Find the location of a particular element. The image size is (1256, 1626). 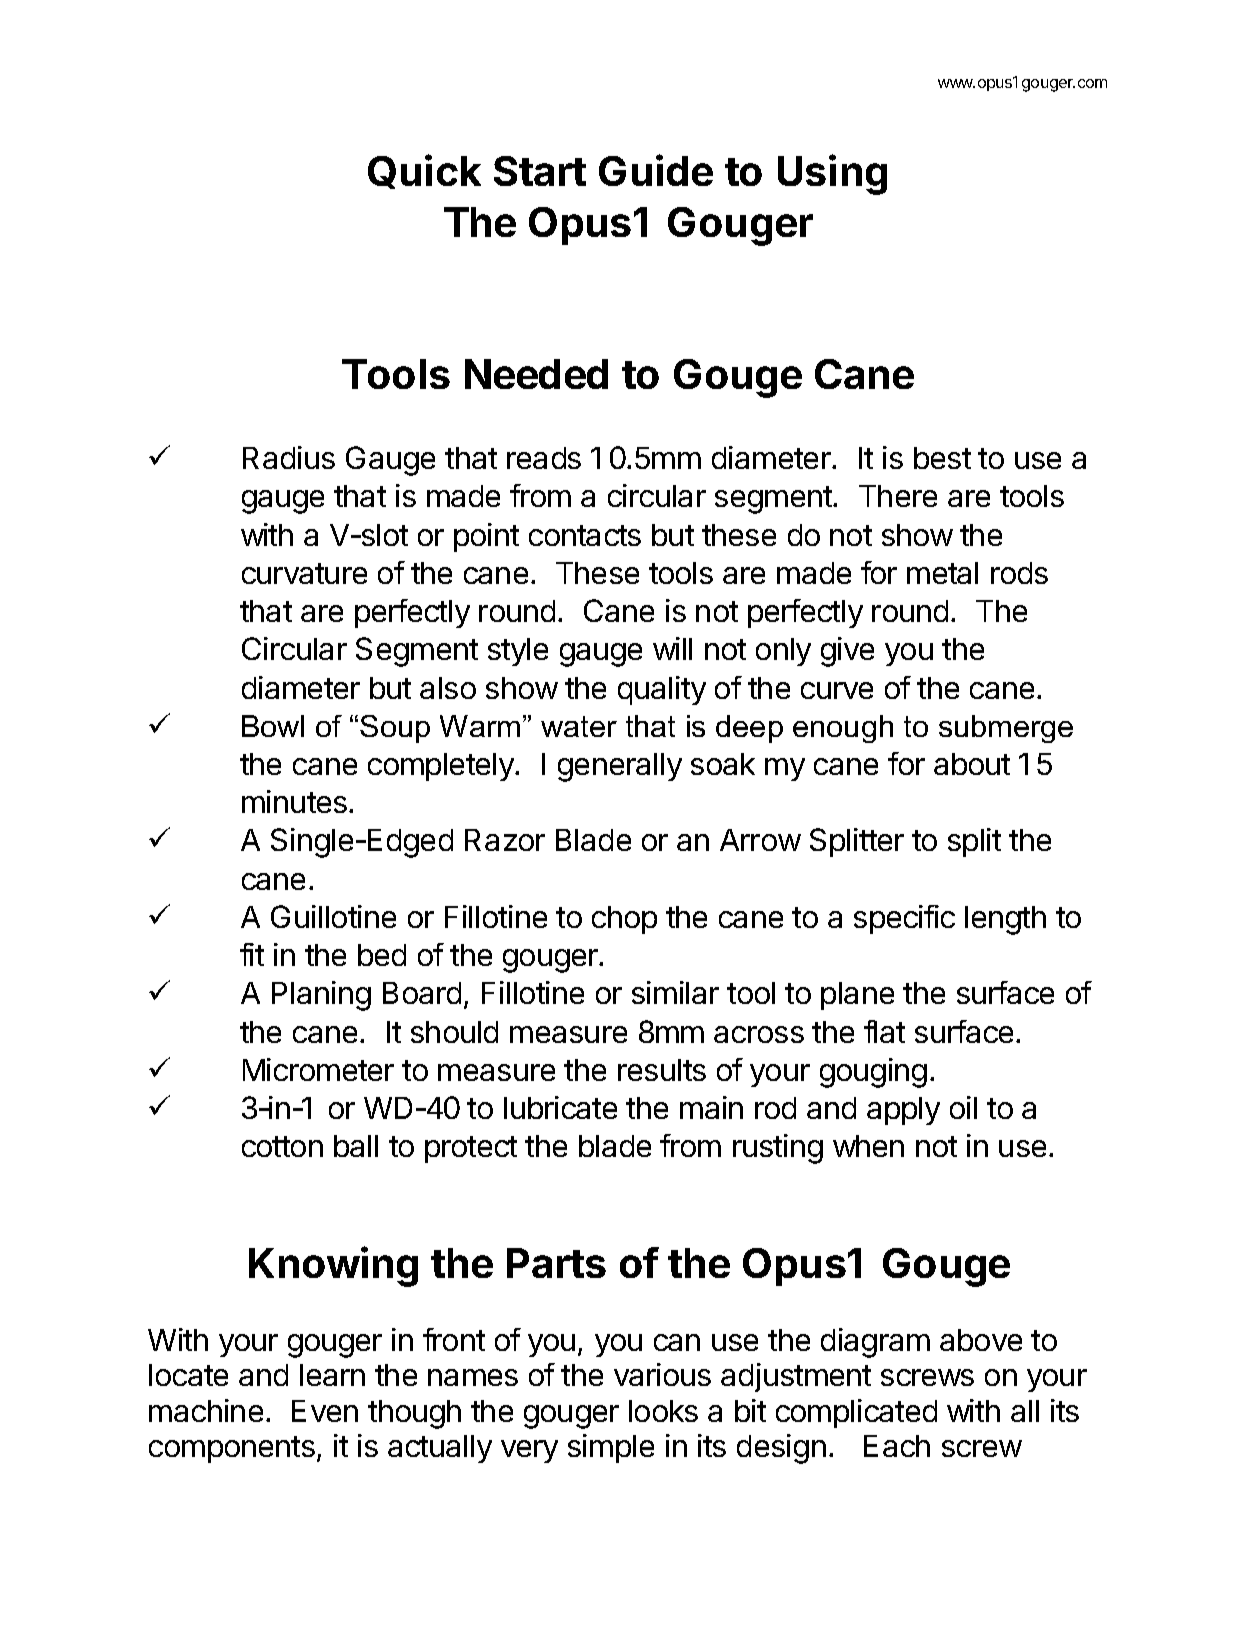

apply is located at coordinates (903, 1111).
